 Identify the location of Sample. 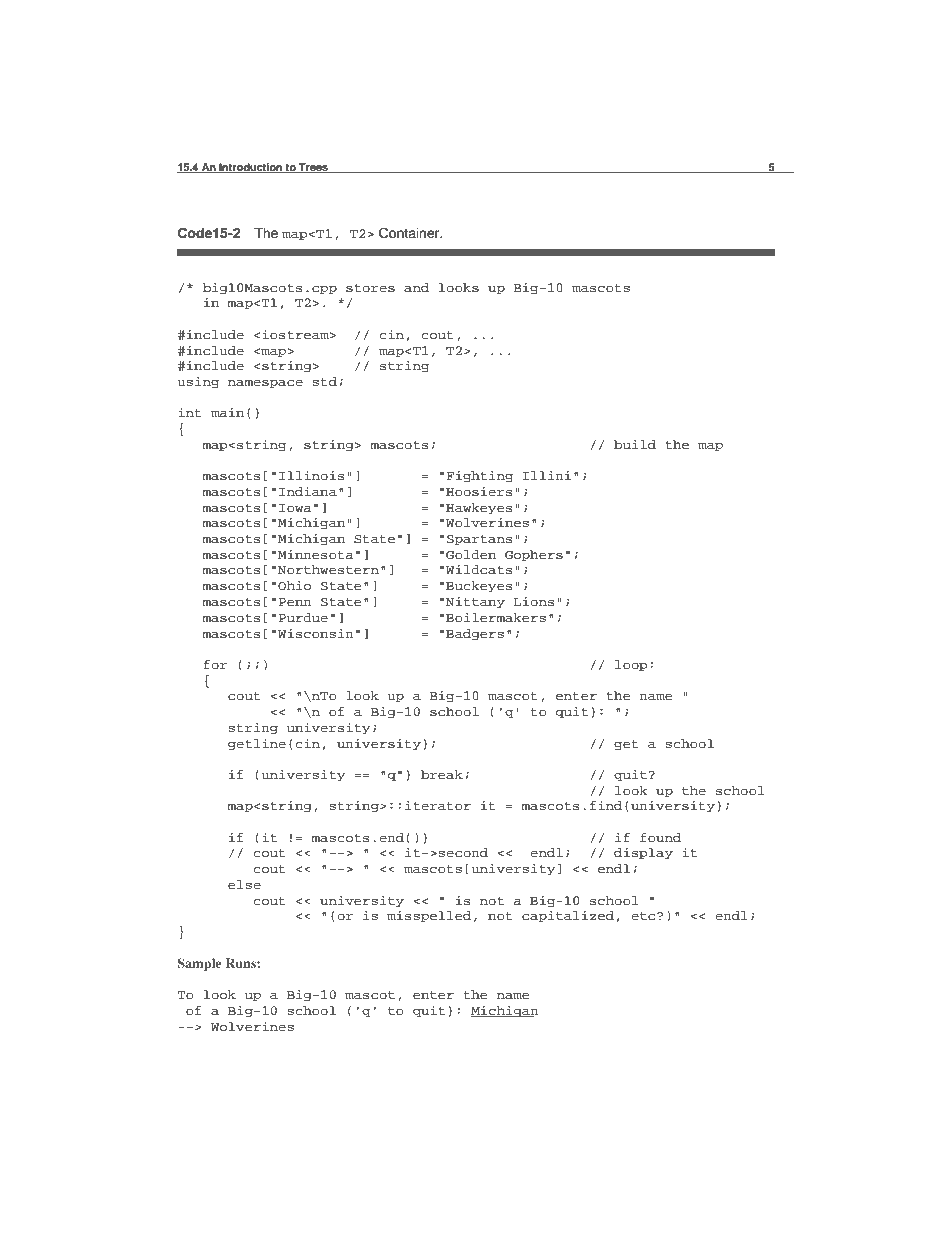
(199, 964).
